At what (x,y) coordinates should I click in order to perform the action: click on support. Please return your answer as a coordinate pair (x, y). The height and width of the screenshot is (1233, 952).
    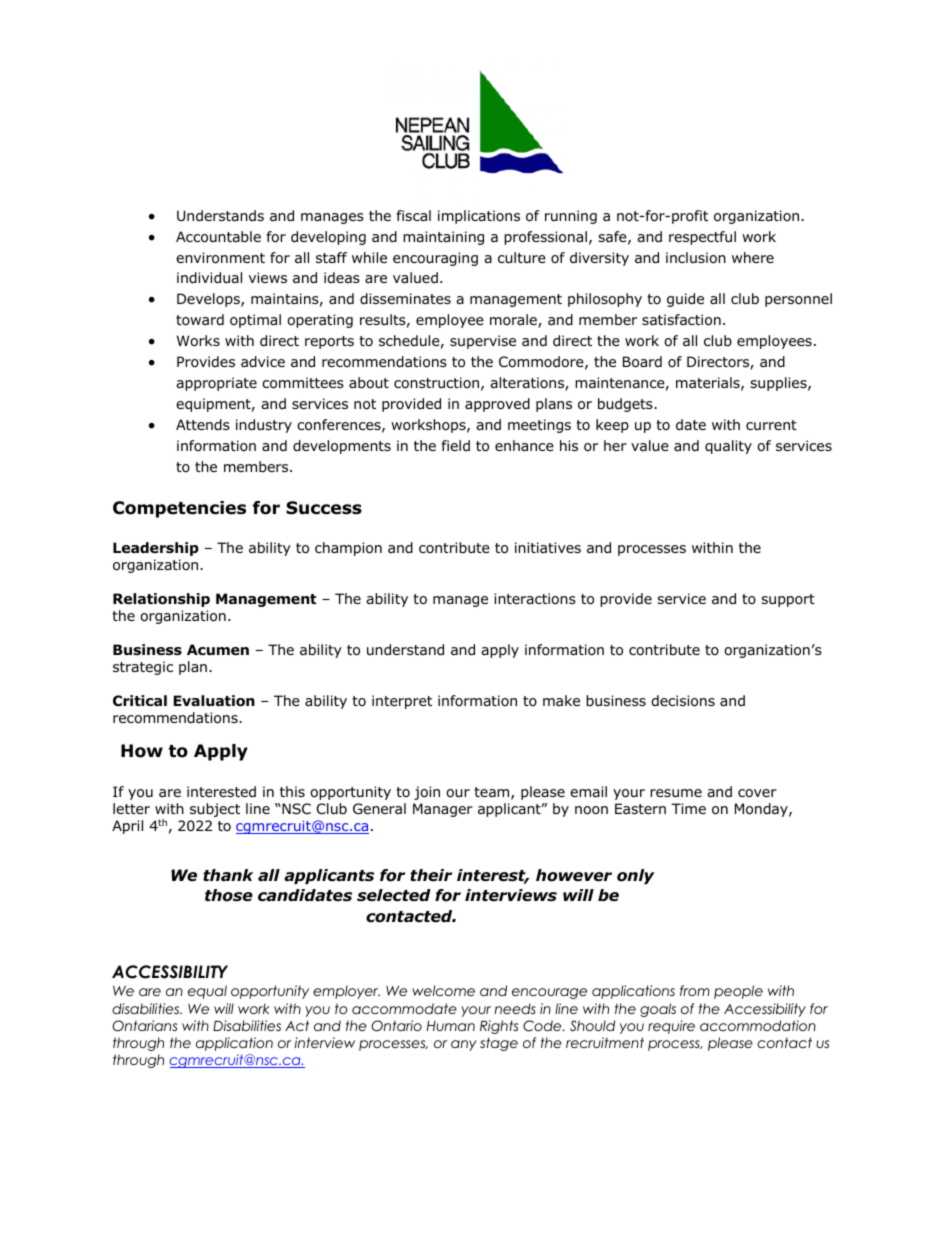
    Looking at the image, I should click on (788, 600).
